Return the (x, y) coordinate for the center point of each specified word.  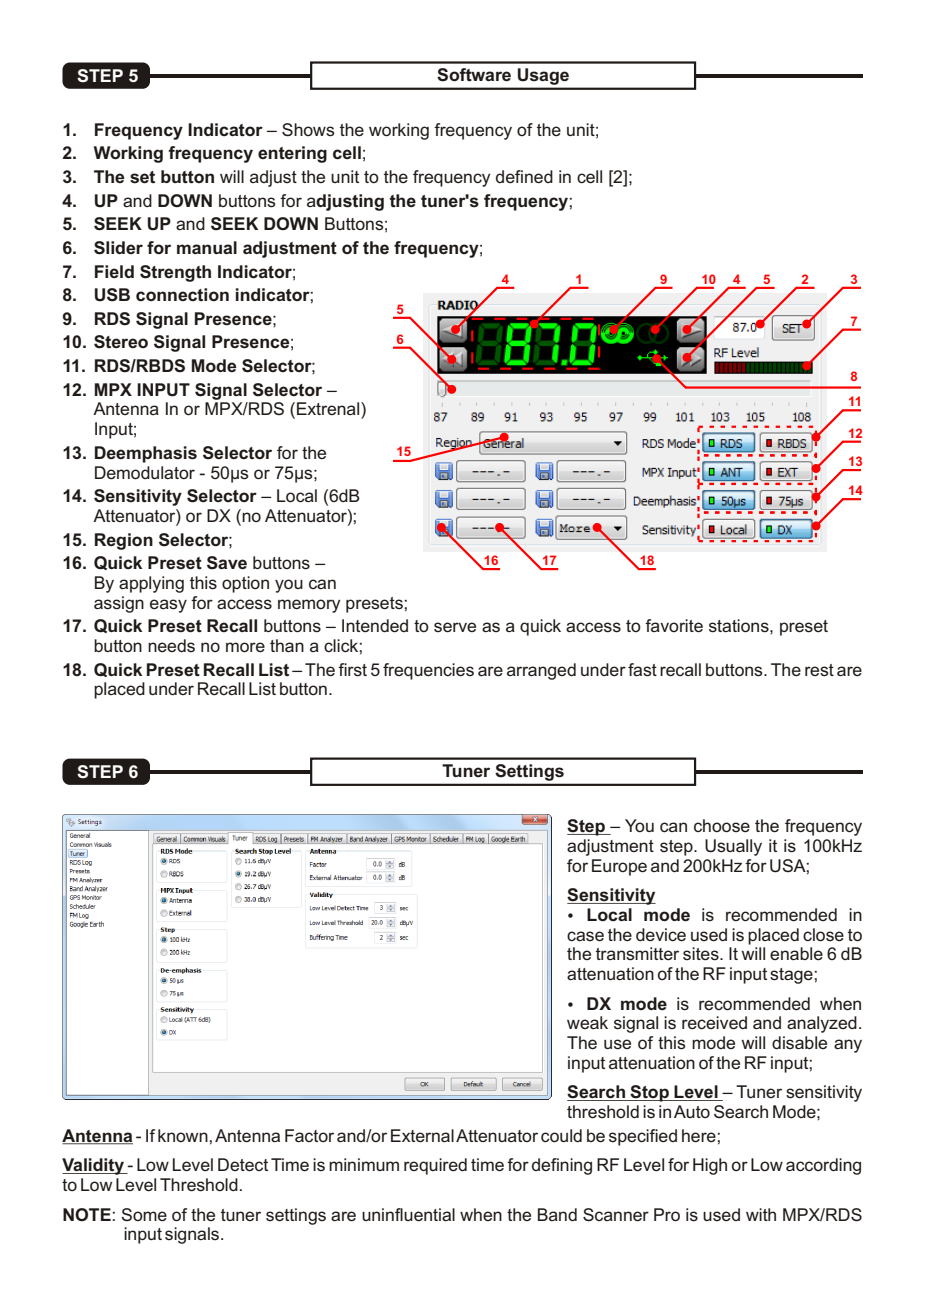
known (183, 1135)
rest (819, 670)
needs (171, 645)
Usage (543, 76)
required (435, 1166)
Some (144, 1214)
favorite (674, 626)
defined (524, 177)
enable (796, 953)
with (761, 1214)
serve (455, 627)
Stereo (121, 342)
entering (292, 154)
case (585, 936)
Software (474, 75)
